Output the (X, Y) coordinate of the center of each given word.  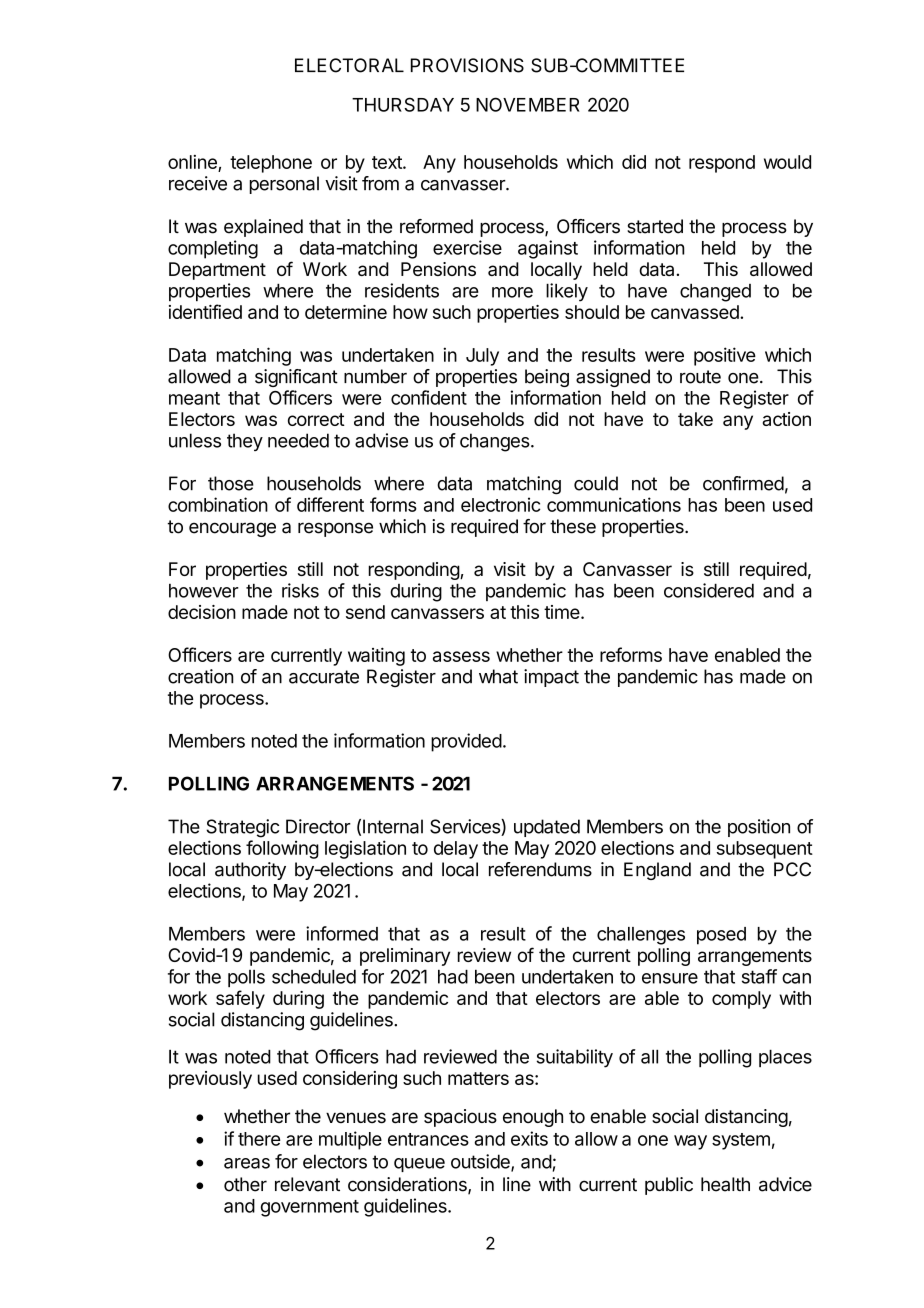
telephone (271, 164)
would (787, 162)
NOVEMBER (528, 104)
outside (481, 1162)
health (725, 1184)
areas (247, 1163)
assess (461, 656)
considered (709, 590)
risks (300, 590)
